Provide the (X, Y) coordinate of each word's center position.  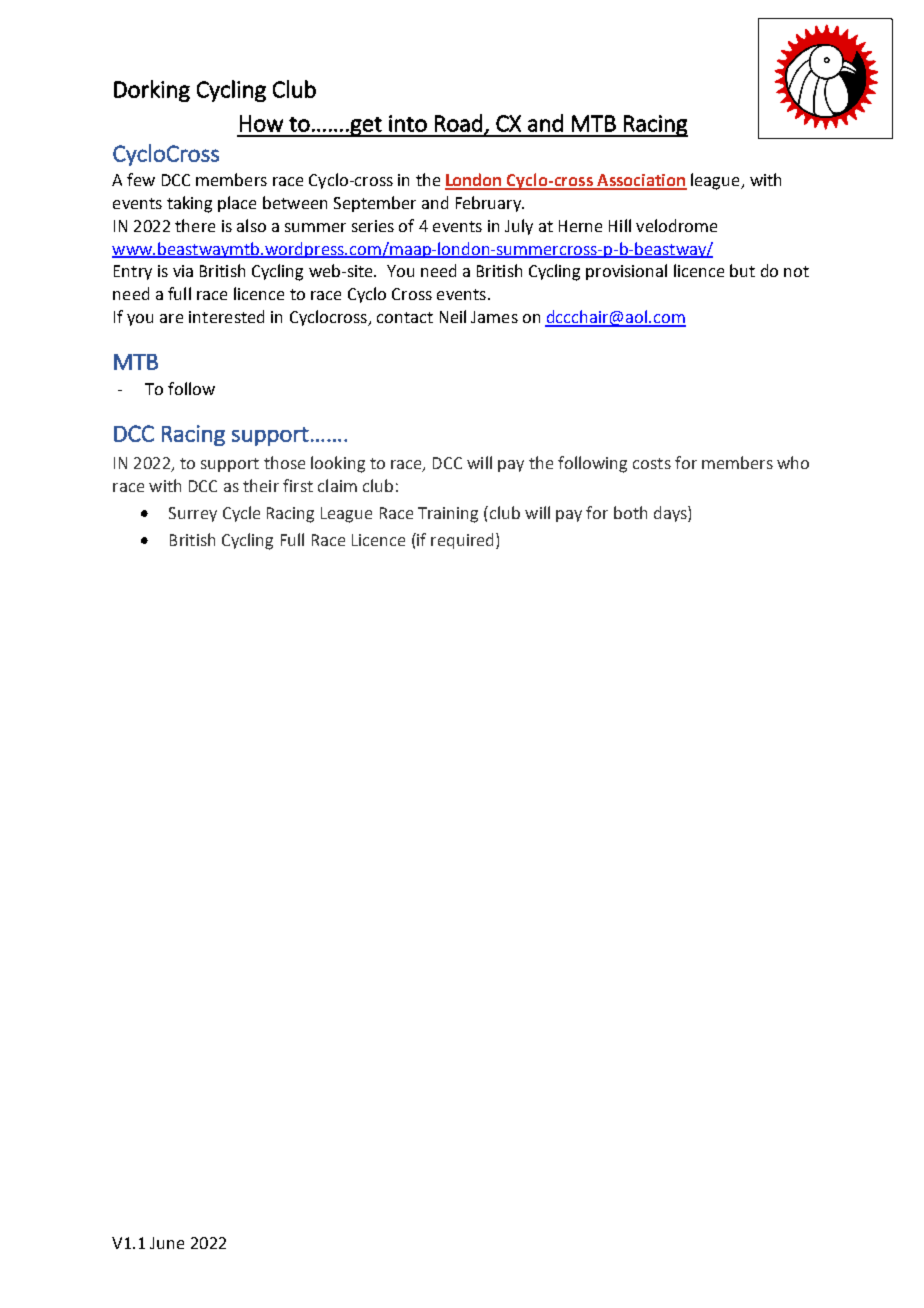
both (630, 512)
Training (448, 515)
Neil (453, 316)
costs (652, 463)
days (671, 514)
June (167, 1243)
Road (458, 123)
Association (641, 181)
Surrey (193, 514)
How (261, 123)
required (464, 541)
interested (226, 316)
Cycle (241, 514)
